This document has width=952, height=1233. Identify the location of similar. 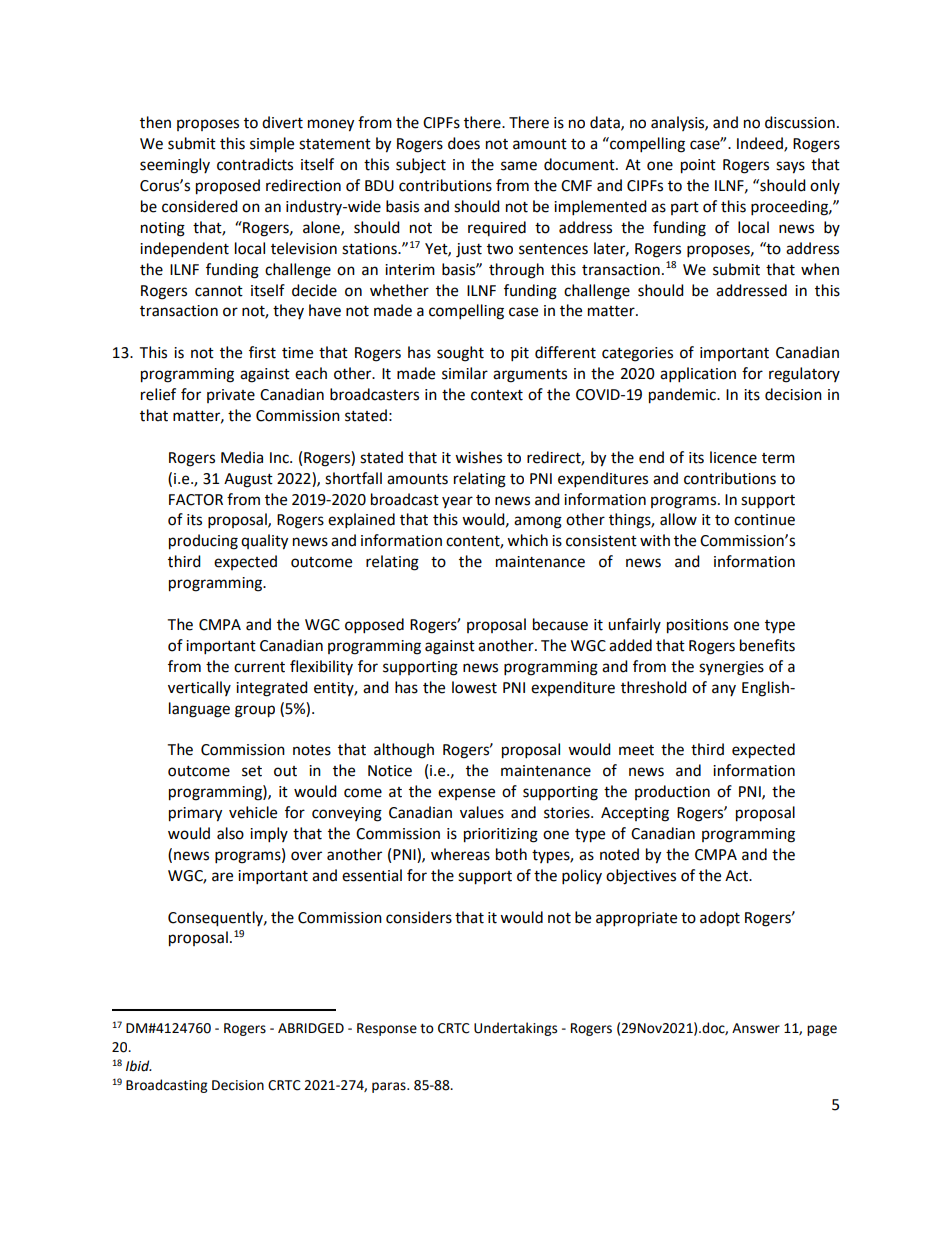
(465, 373).
